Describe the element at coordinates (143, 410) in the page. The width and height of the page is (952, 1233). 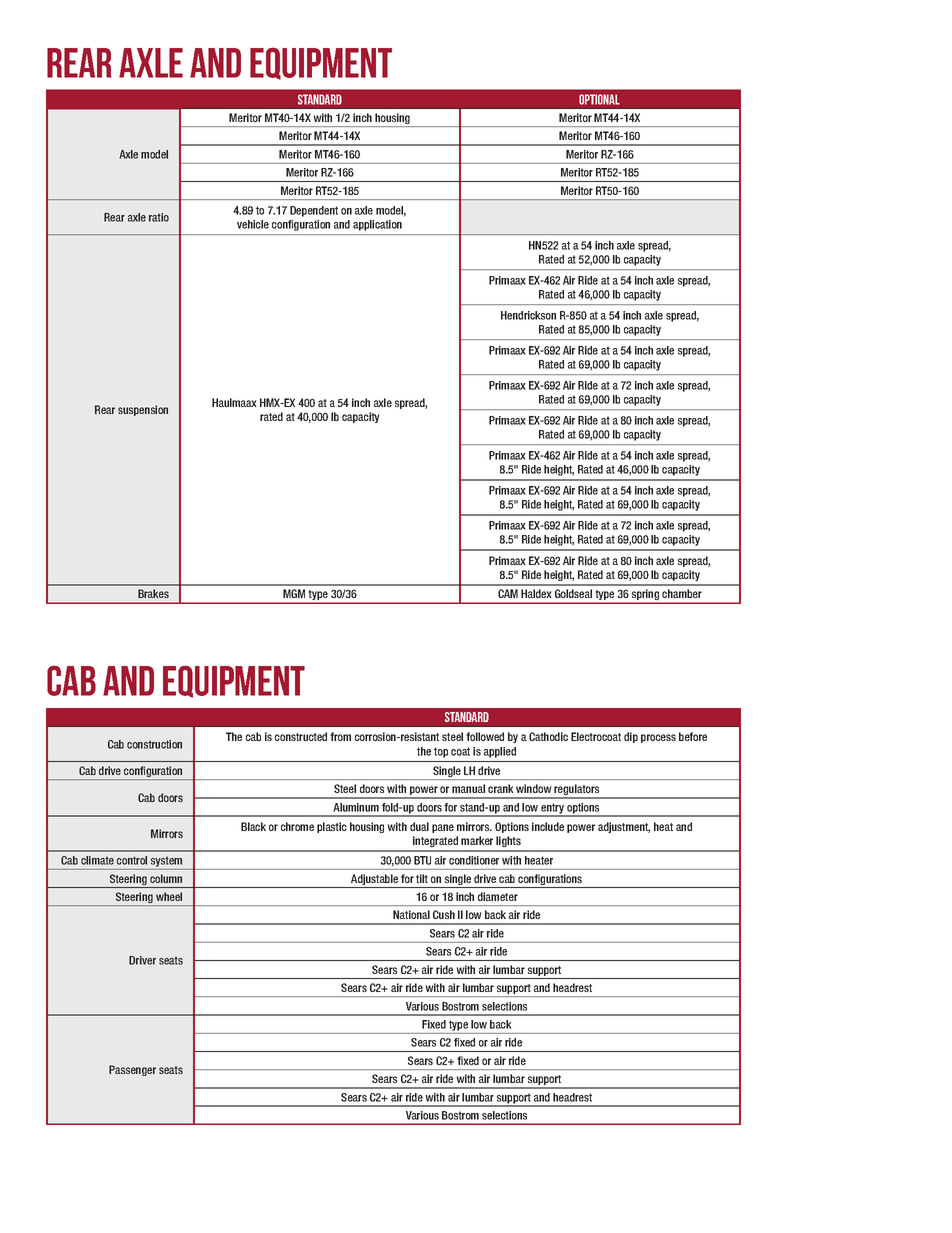
I see `suspension` at that location.
